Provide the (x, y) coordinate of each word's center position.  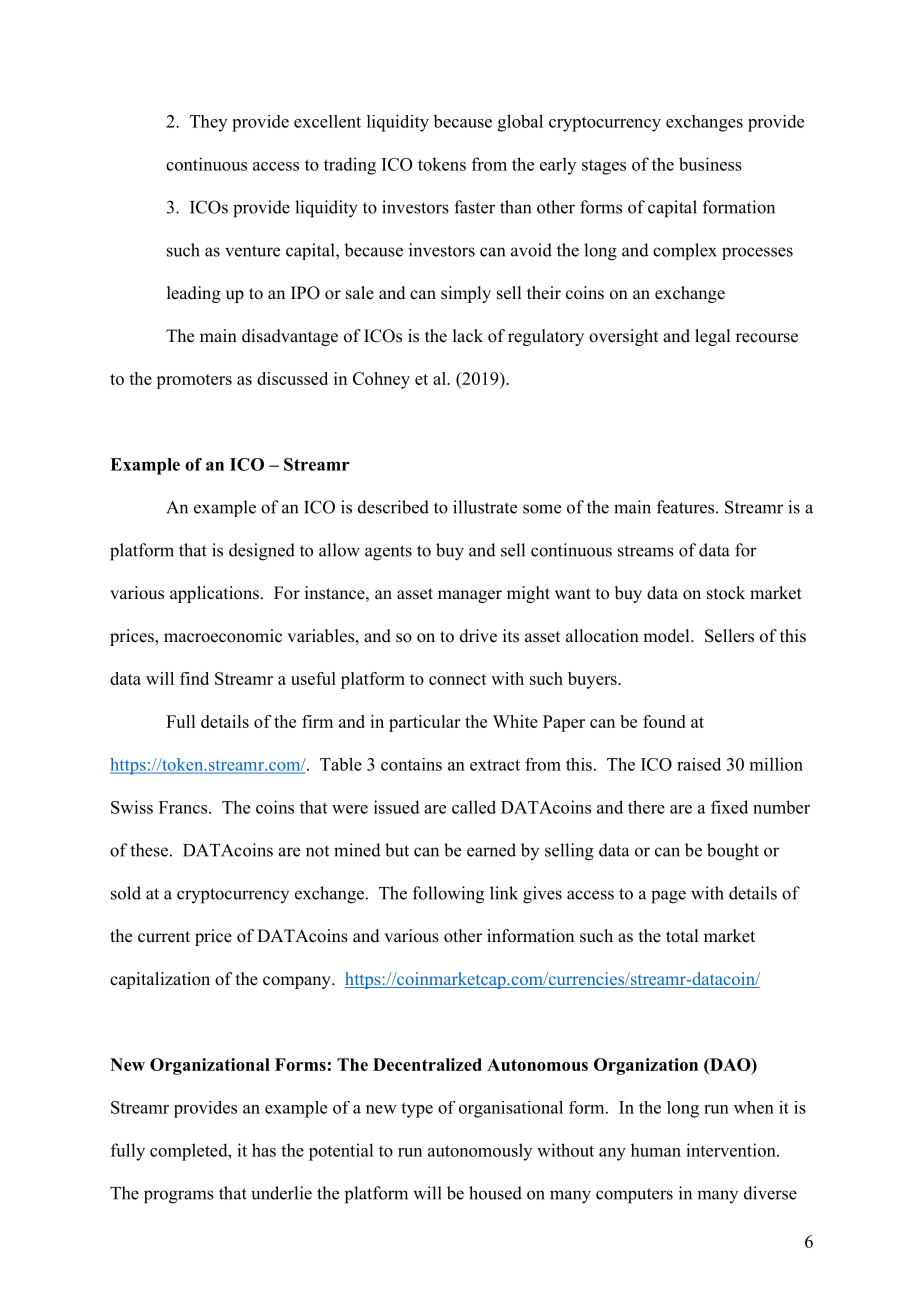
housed (495, 1193)
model (667, 636)
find (194, 678)
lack (468, 336)
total (682, 936)
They (208, 123)
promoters (194, 381)
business (710, 164)
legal (712, 337)
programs (179, 1197)
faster (474, 207)
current (164, 937)
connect (458, 679)
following (448, 895)
